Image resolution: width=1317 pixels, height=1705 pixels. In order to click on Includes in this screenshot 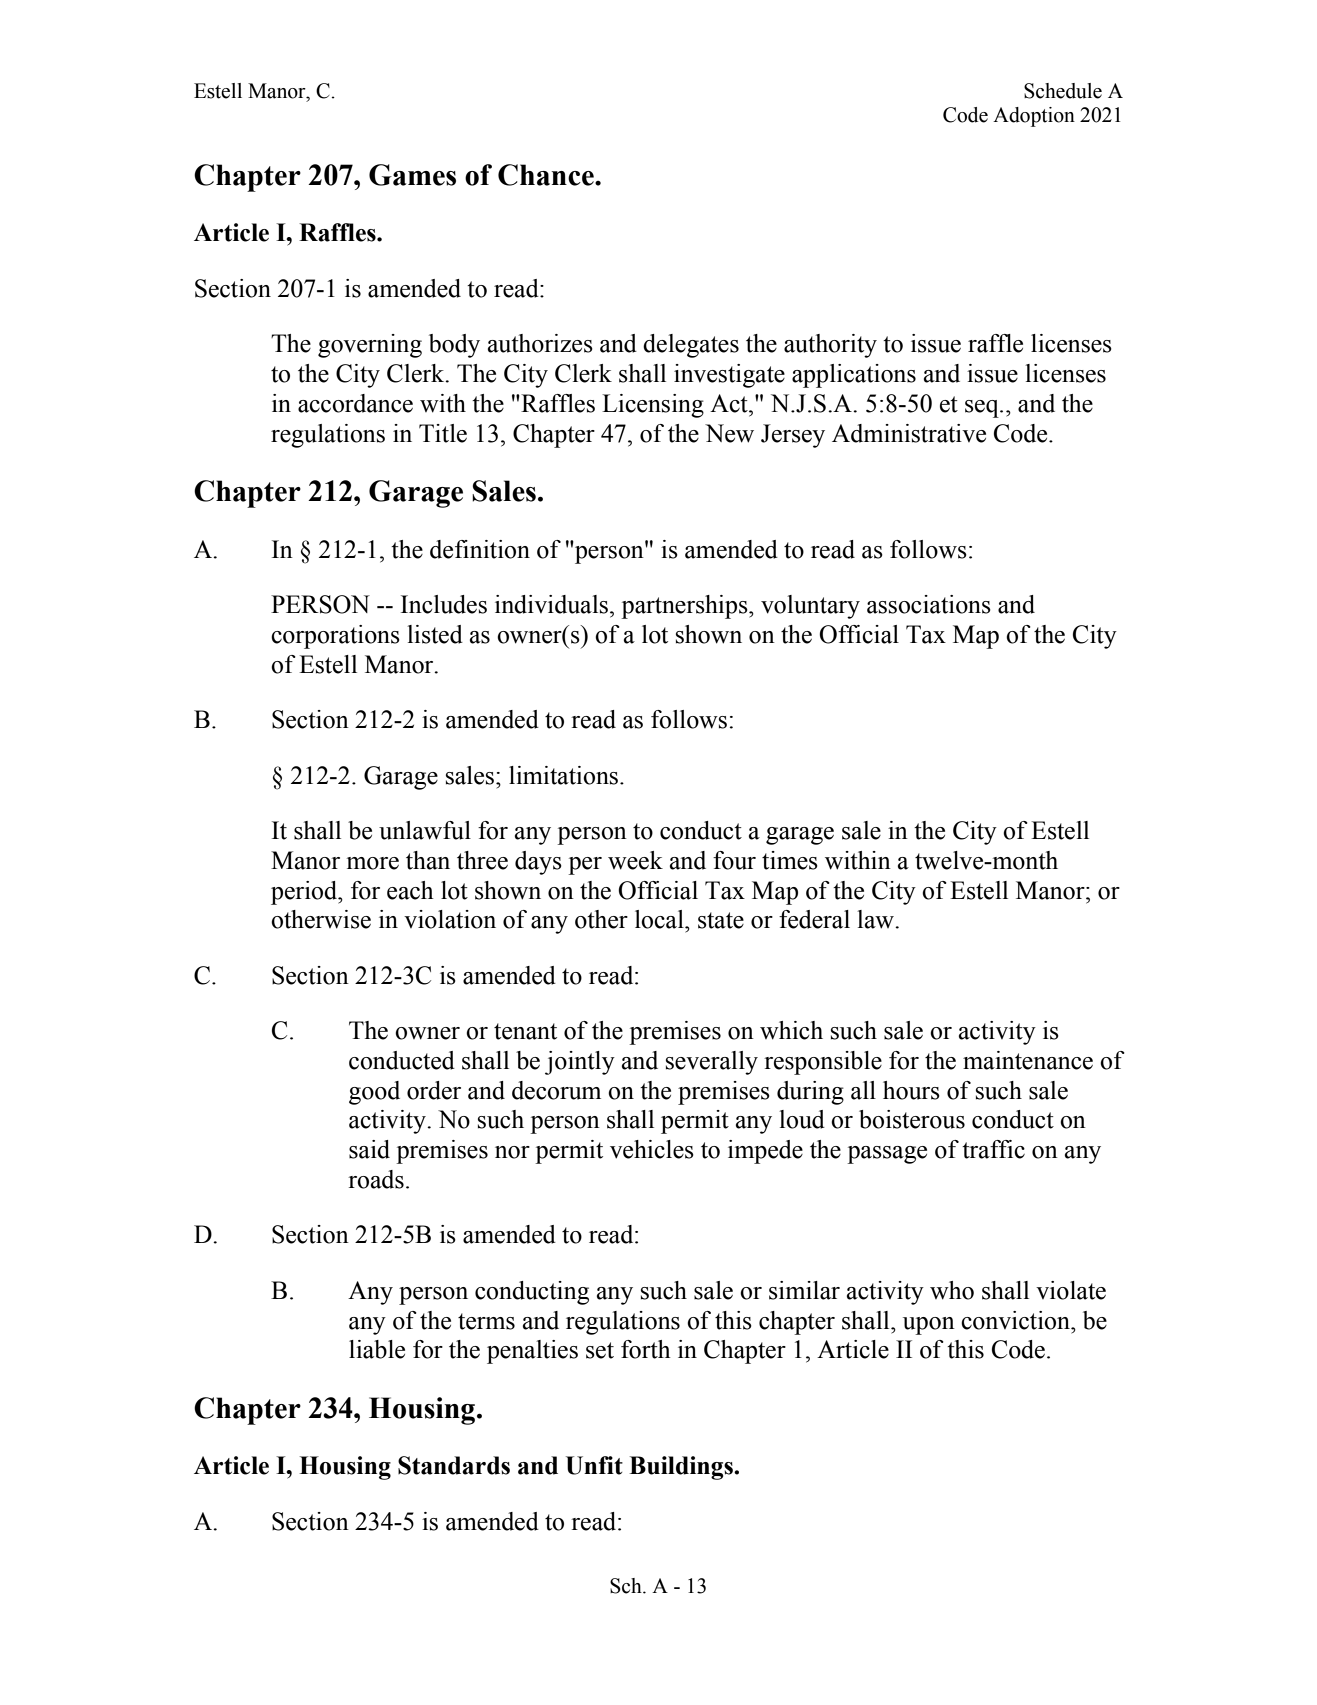, I will do `click(444, 604)`.
